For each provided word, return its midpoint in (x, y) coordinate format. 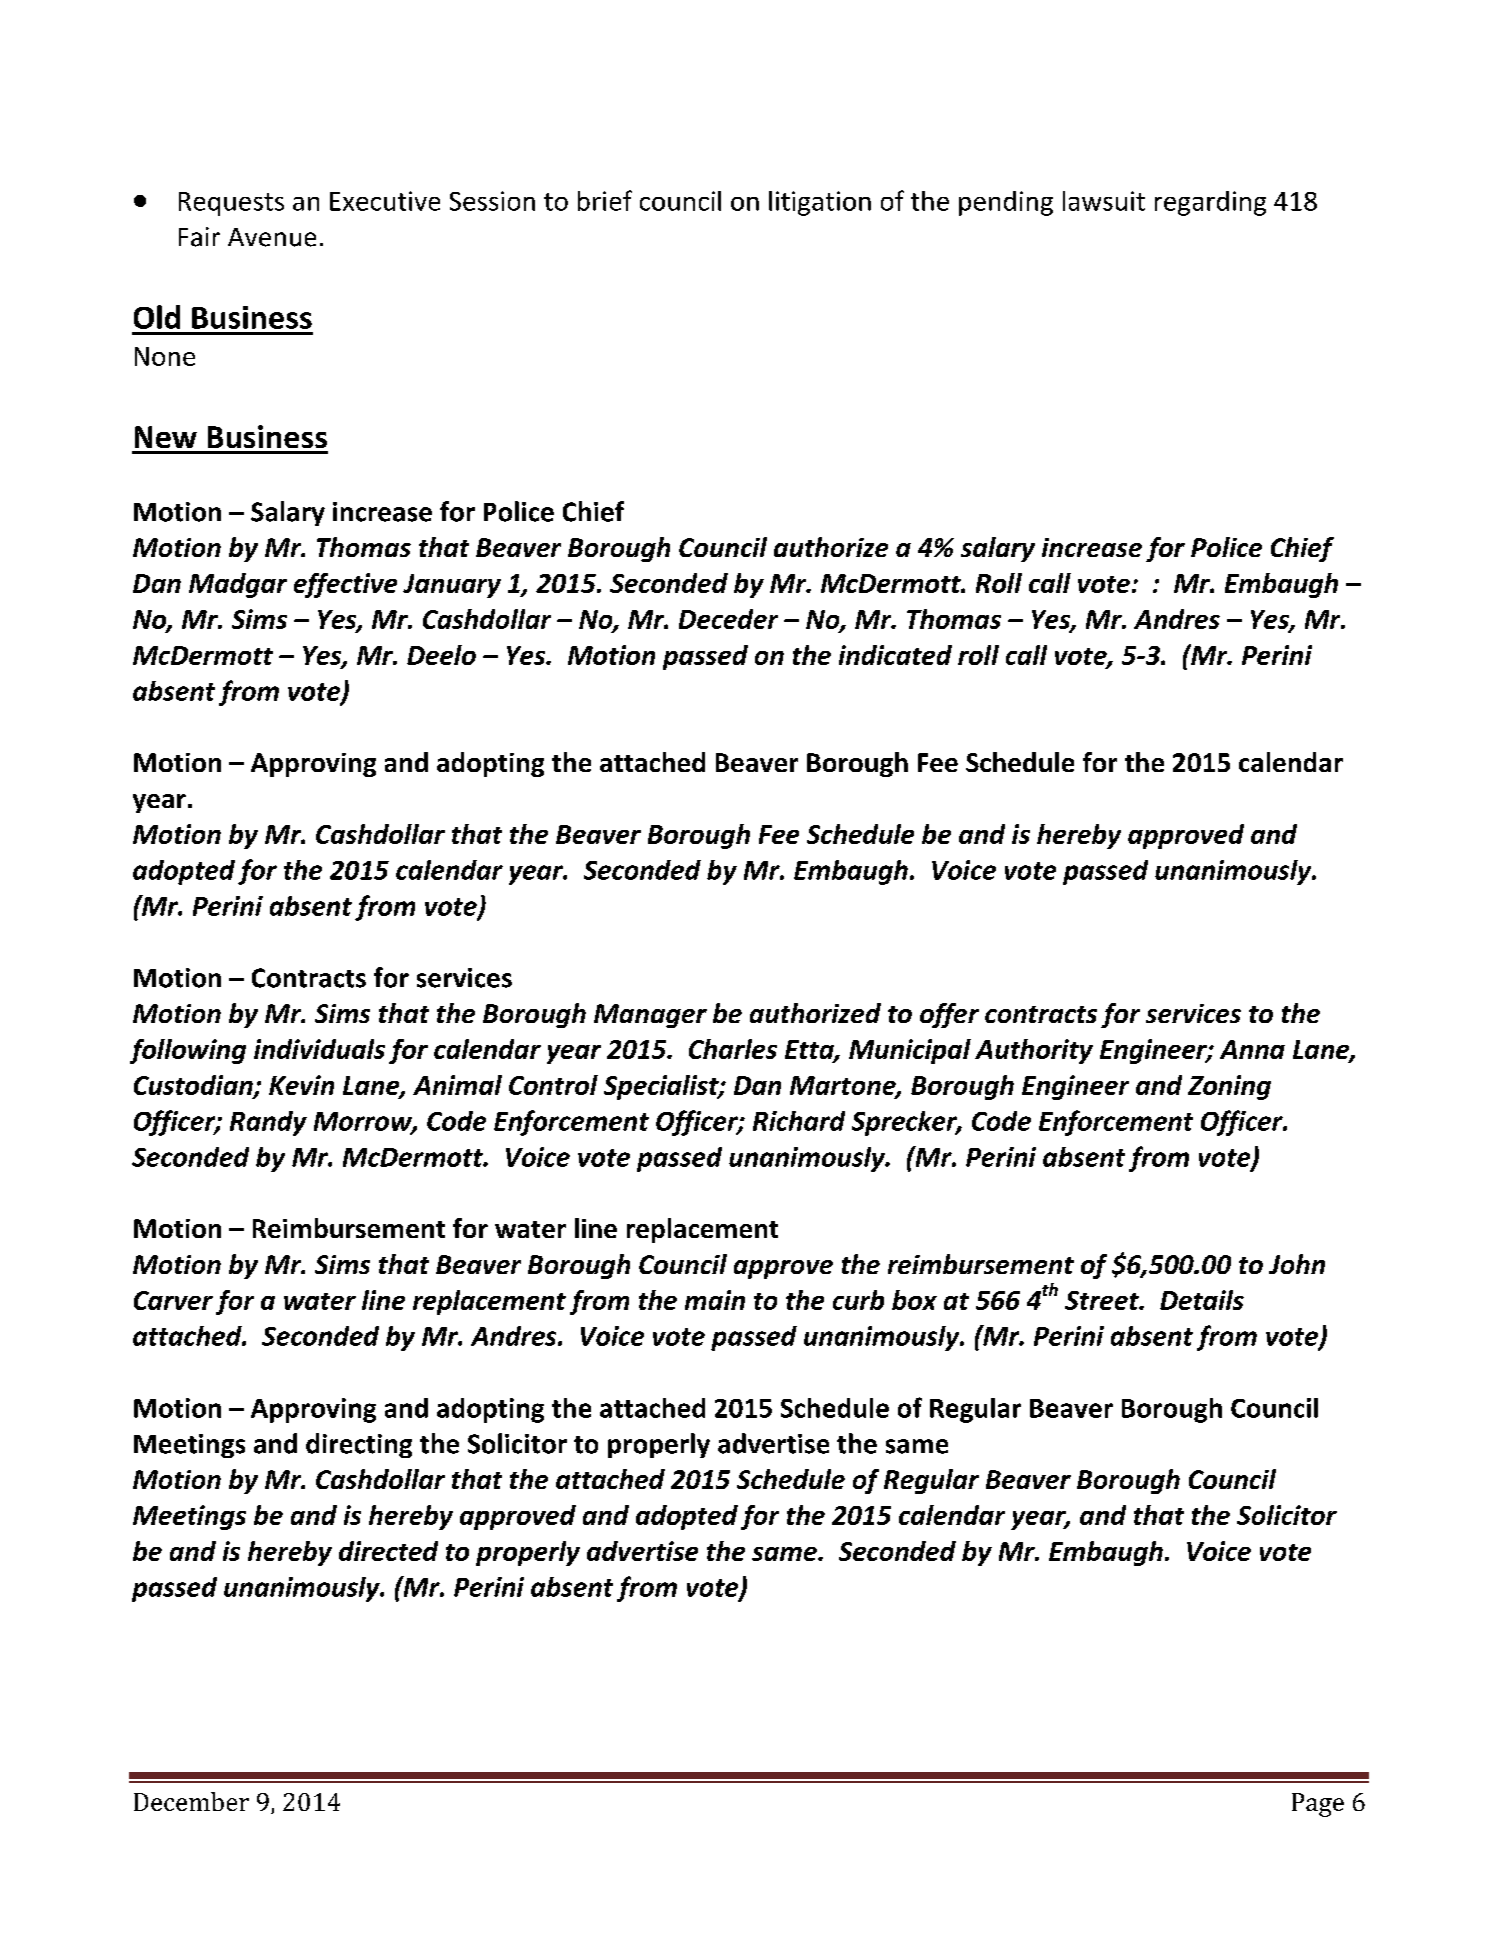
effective (345, 585)
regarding (1210, 203)
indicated (895, 655)
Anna (1252, 1049)
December (191, 1801)
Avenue (272, 237)
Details (1202, 1300)
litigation (820, 203)
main (715, 1300)
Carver (173, 1300)
